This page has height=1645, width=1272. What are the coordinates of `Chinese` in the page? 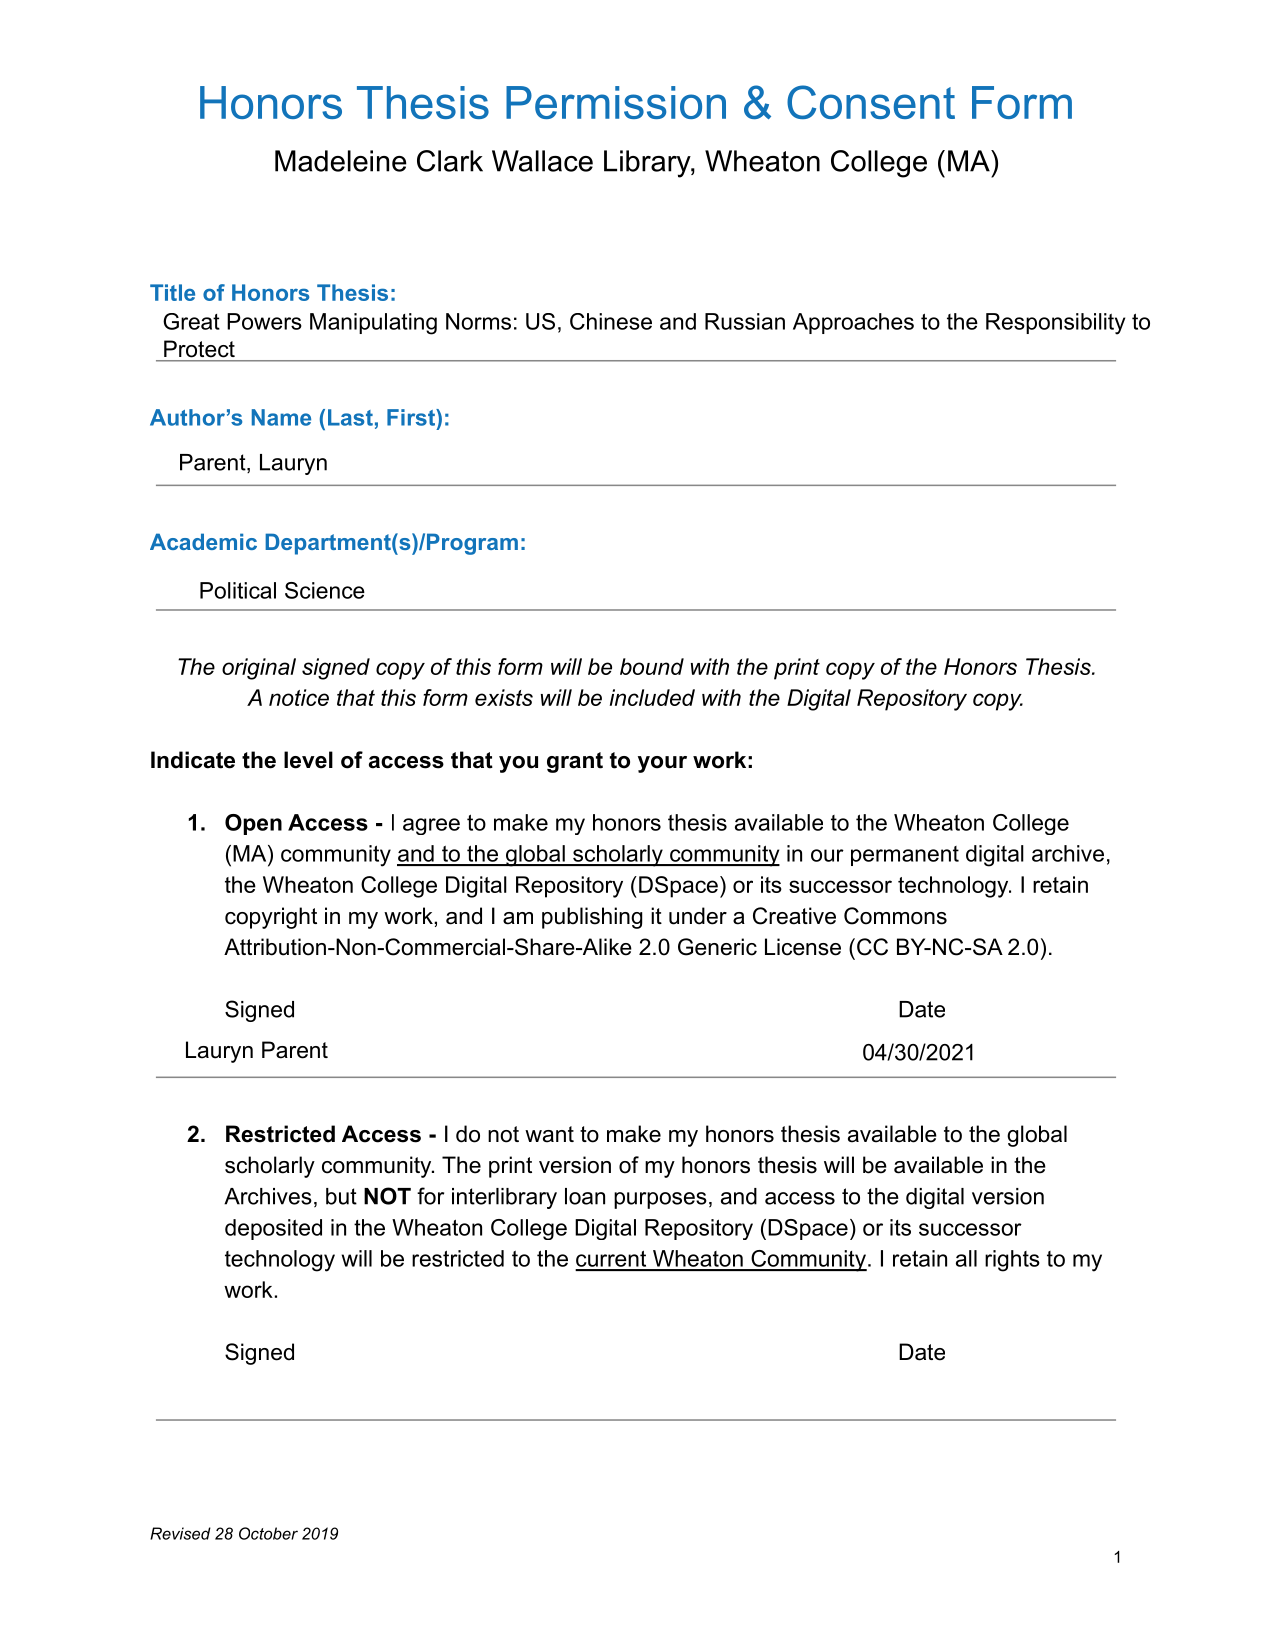 It's located at (611, 321).
